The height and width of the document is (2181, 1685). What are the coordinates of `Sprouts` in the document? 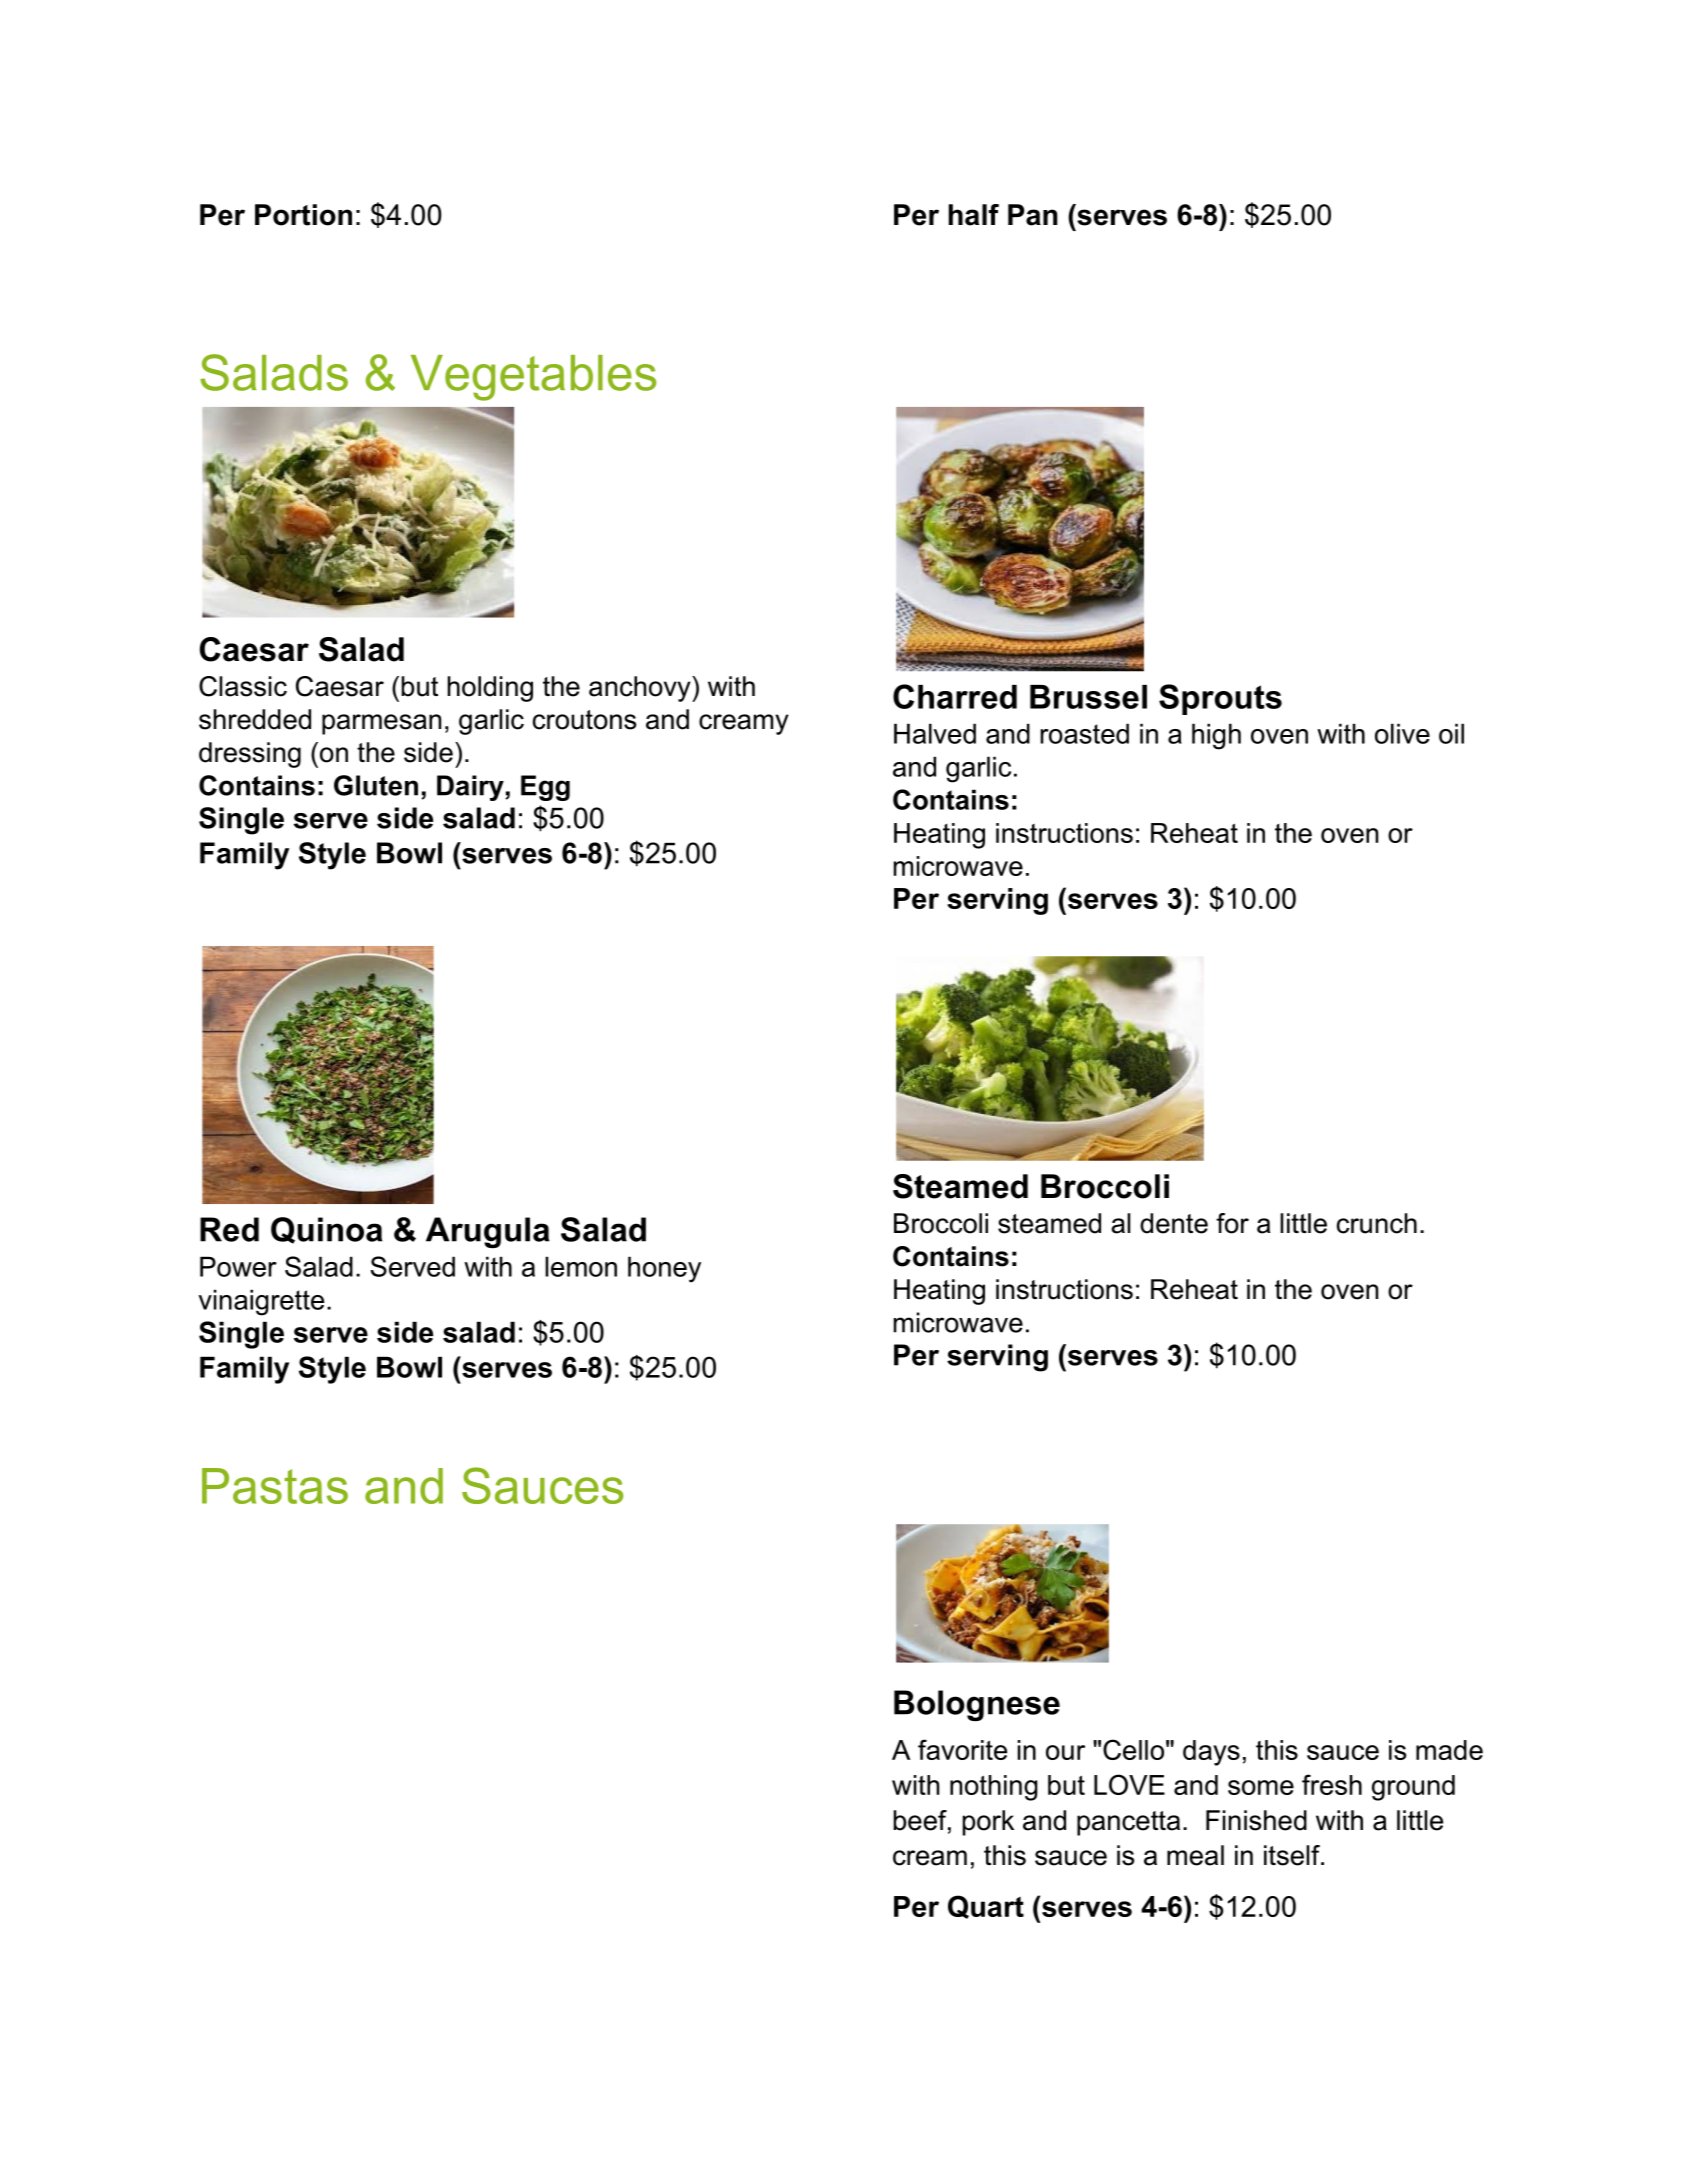 It's located at (1220, 699).
